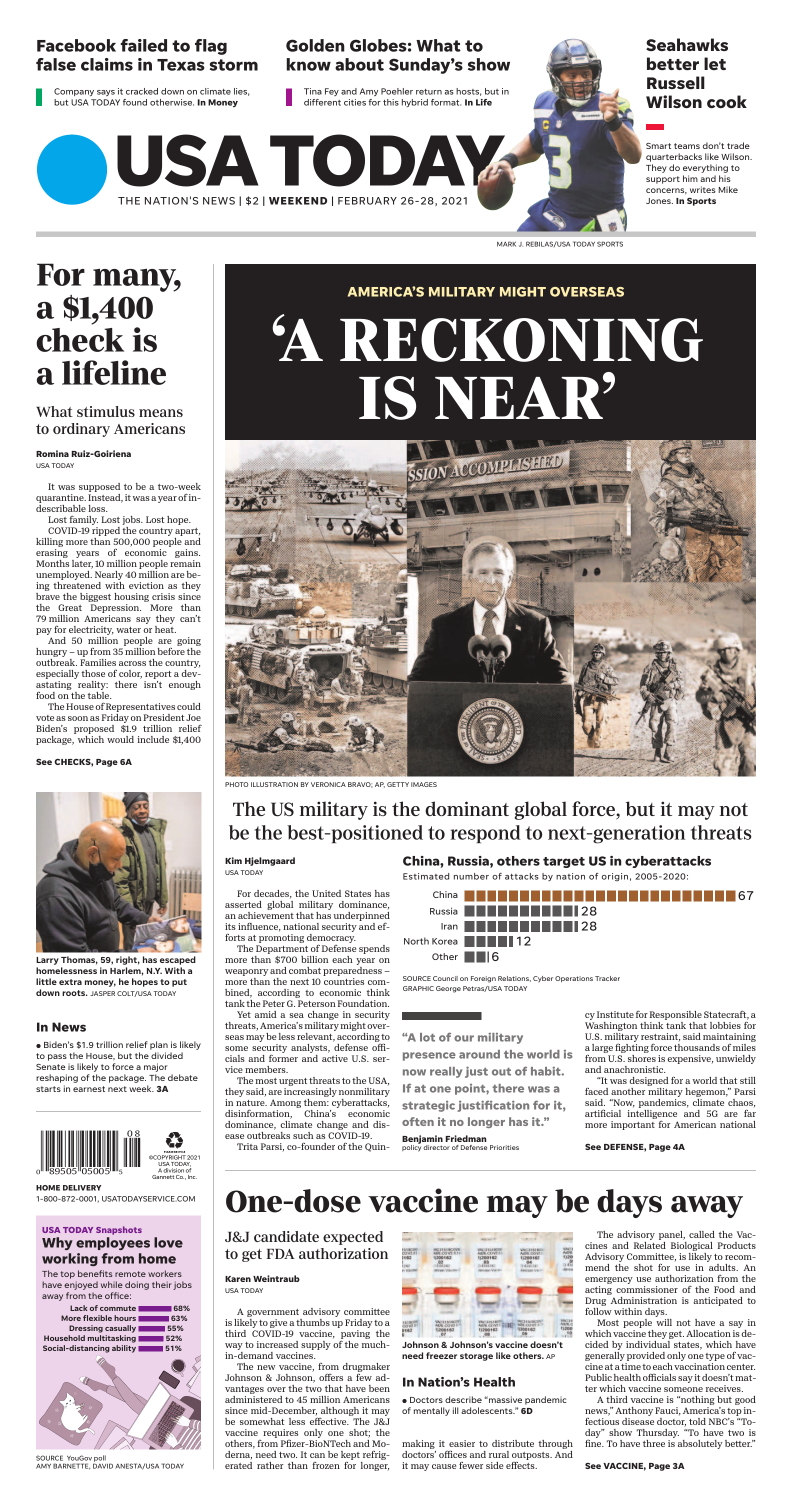  Describe the element at coordinates (418, 988) in the page. I see `GRAPHIC` at that location.
